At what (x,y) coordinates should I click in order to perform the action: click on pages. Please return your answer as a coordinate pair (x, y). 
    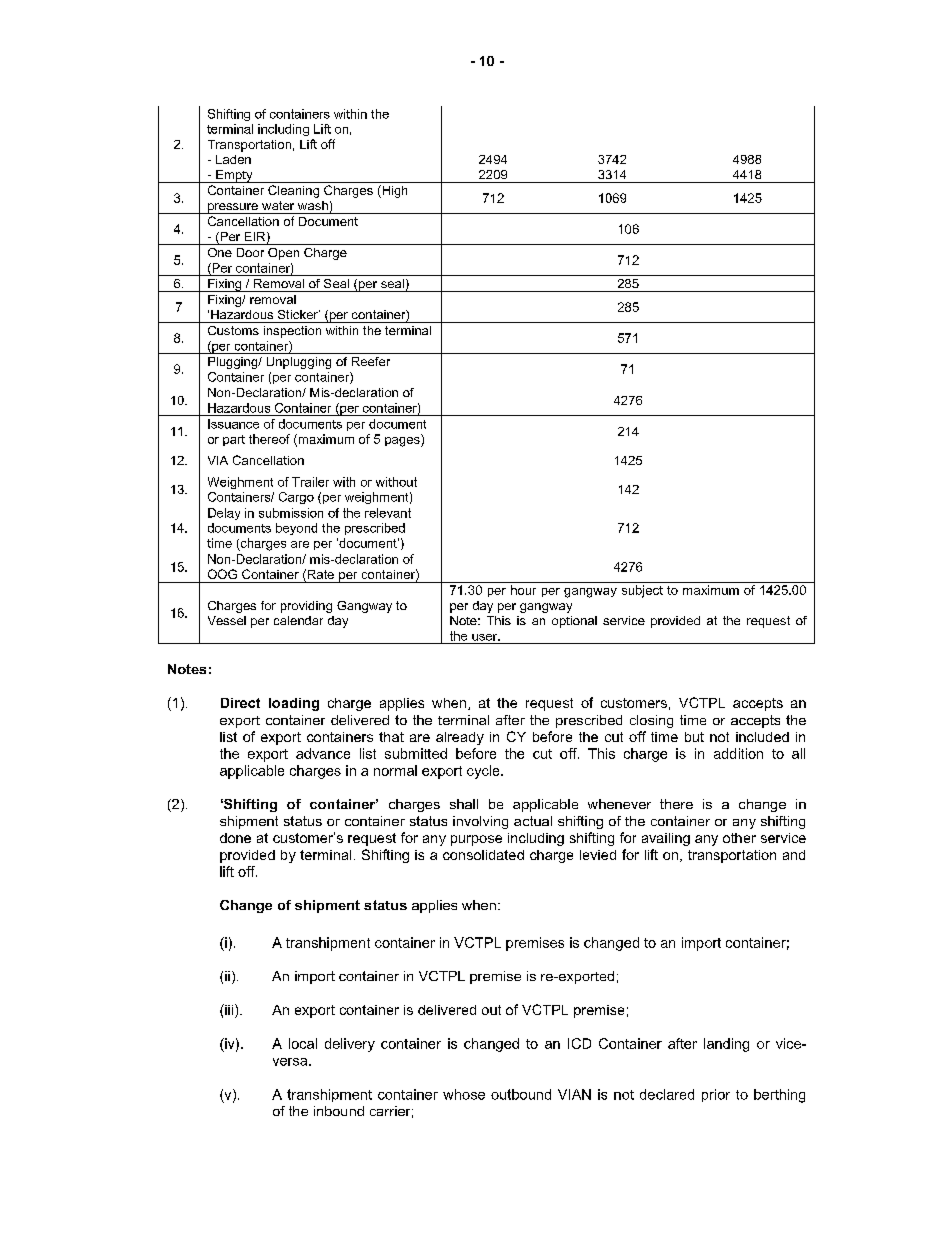
    Looking at the image, I should click on (403, 440).
